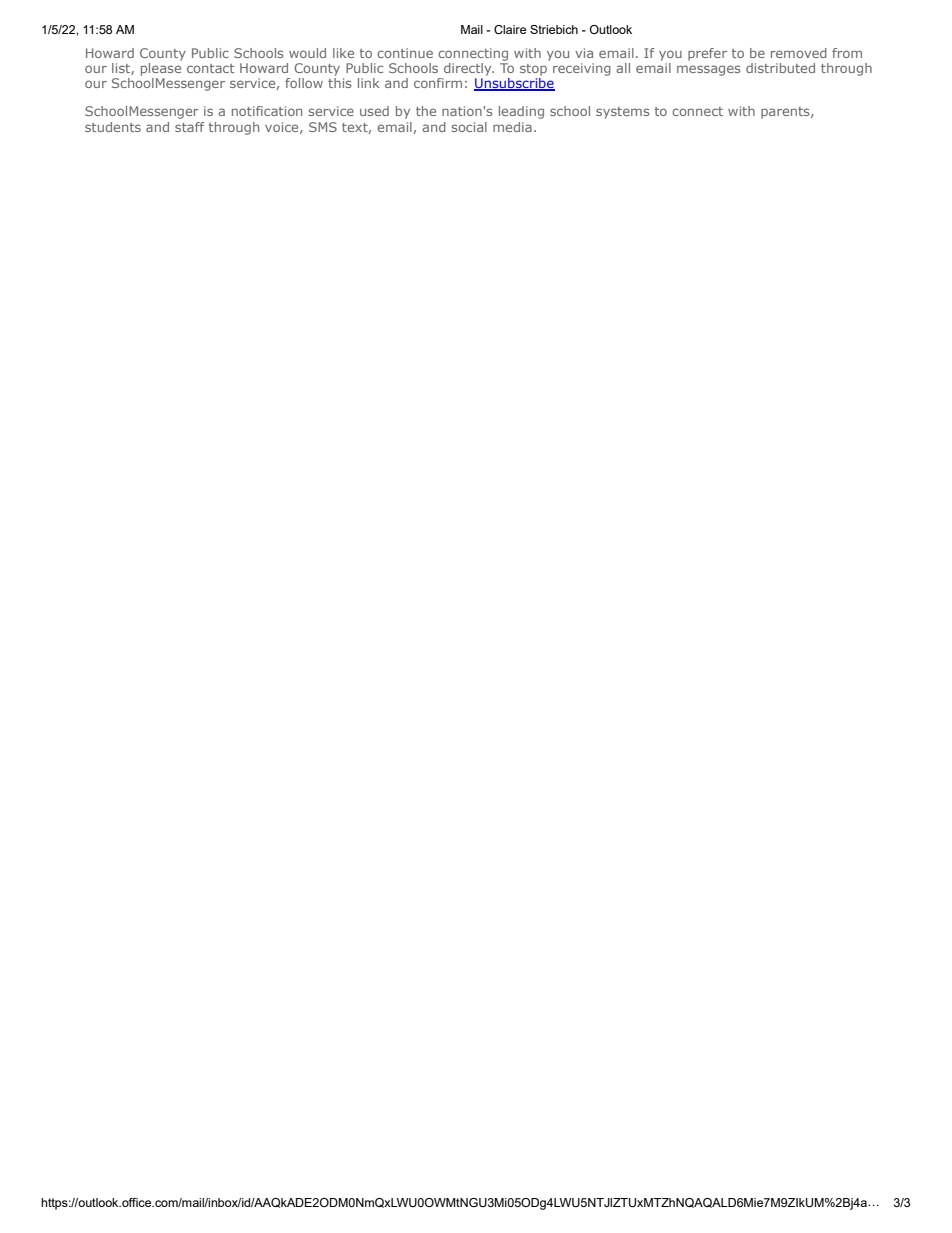 The height and width of the document is (1233, 952). I want to click on social, so click(469, 127).
